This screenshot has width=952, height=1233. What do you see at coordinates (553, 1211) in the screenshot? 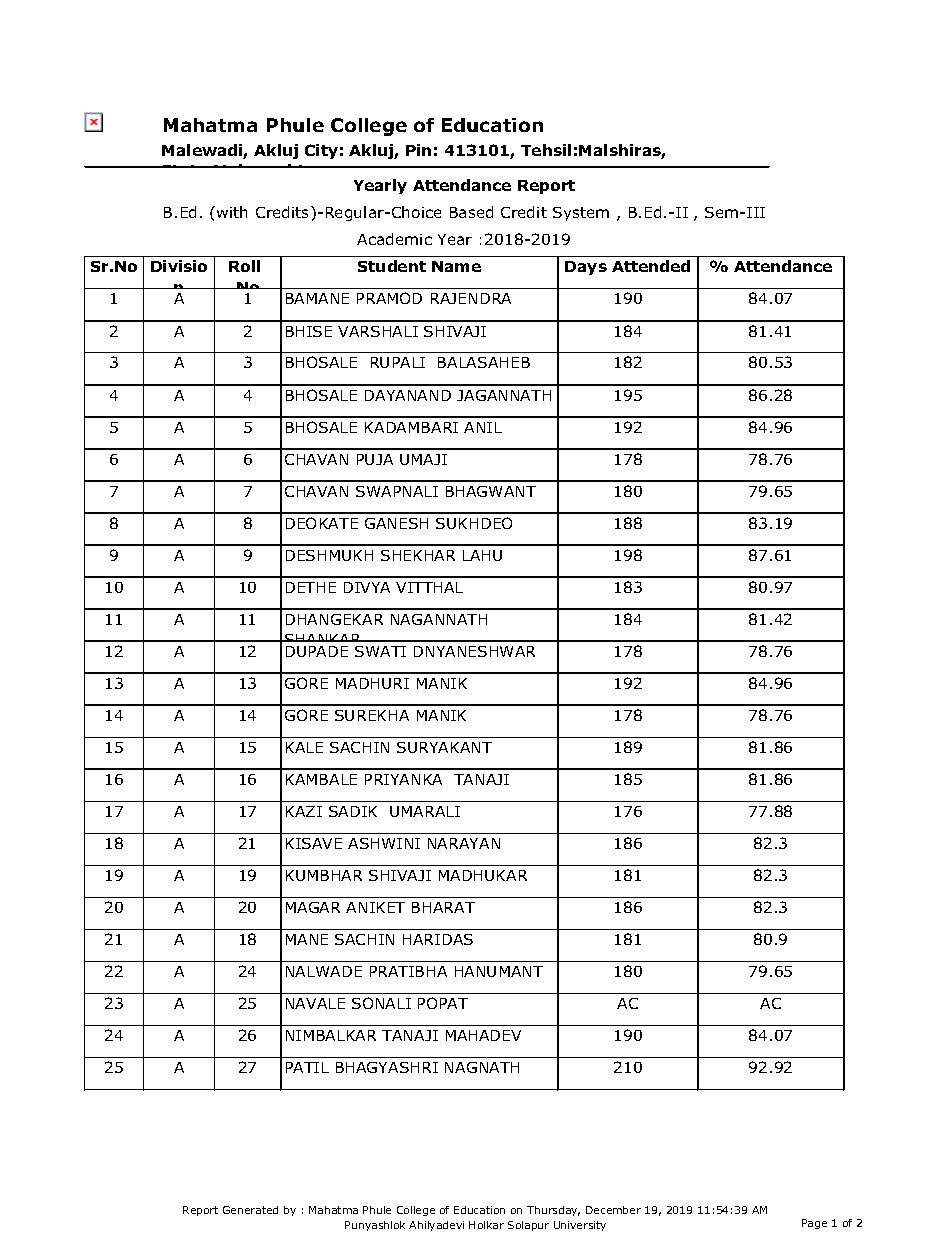
I see `Thursday` at bounding box center [553, 1211].
